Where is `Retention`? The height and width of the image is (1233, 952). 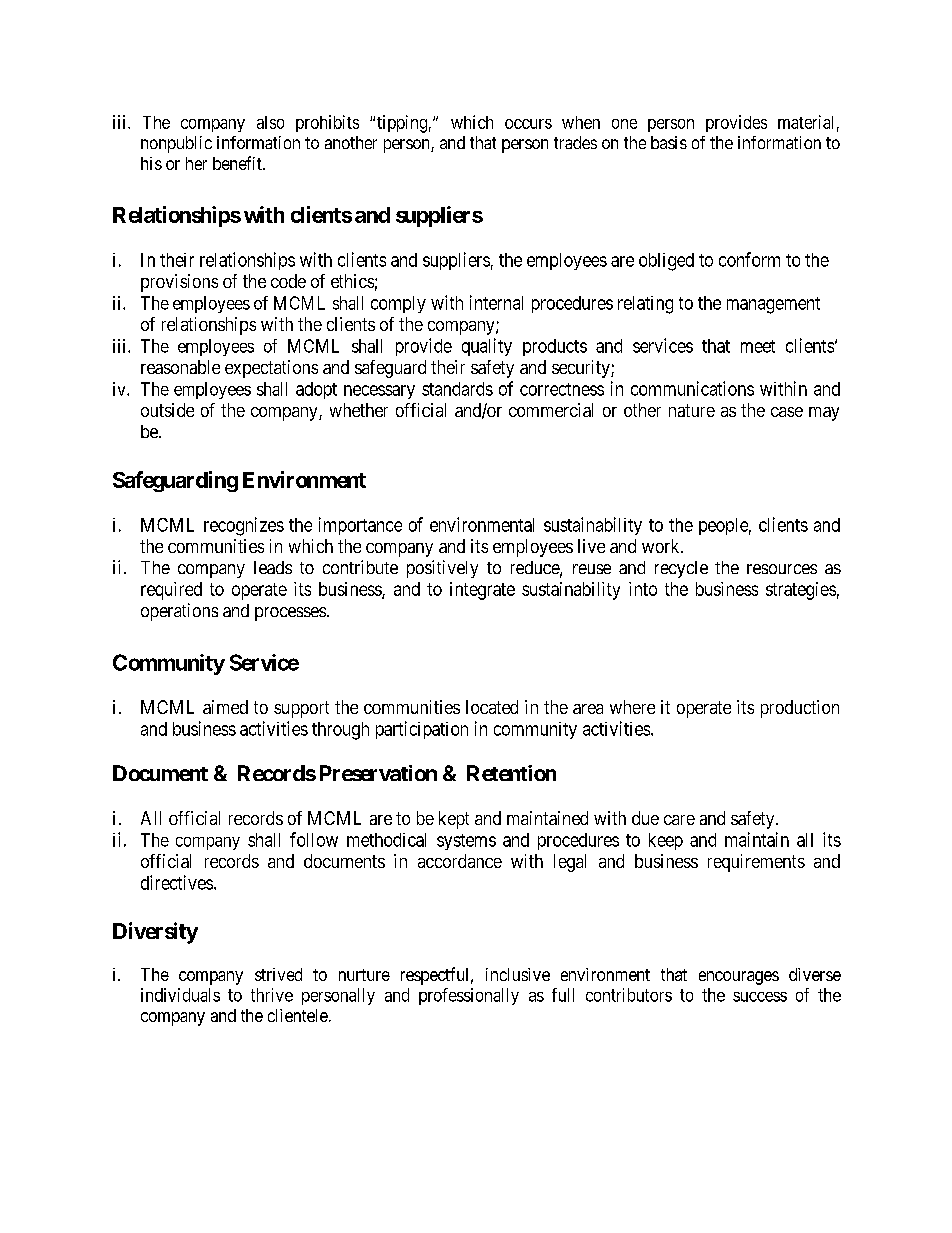
Retention is located at coordinates (511, 773).
